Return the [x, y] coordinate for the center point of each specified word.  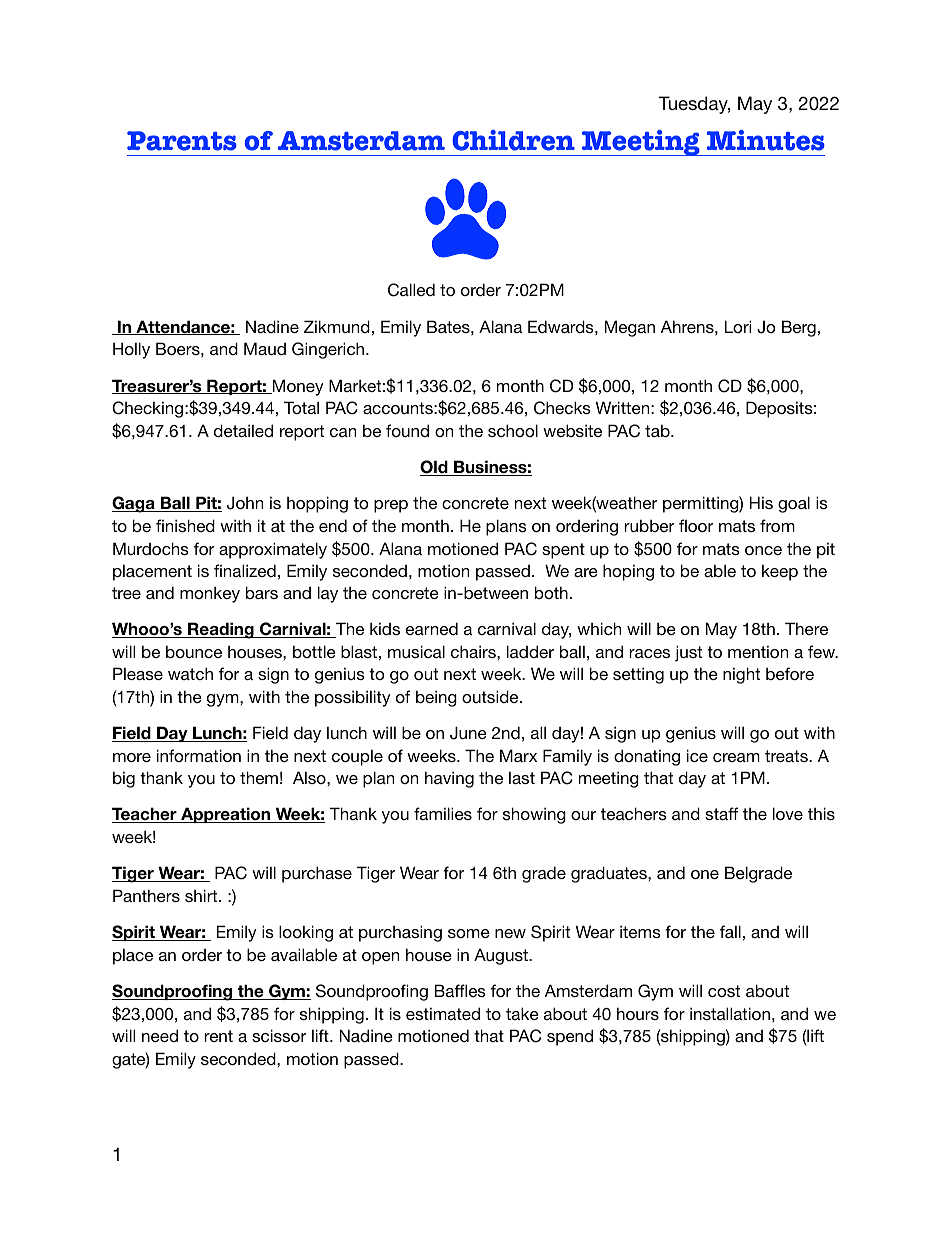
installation [730, 1013]
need [160, 1035]
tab [658, 430]
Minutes [766, 140]
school [513, 430]
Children [513, 140]
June [468, 733]
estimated [443, 1013]
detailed [243, 430]
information [199, 755]
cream [736, 757]
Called [411, 290]
